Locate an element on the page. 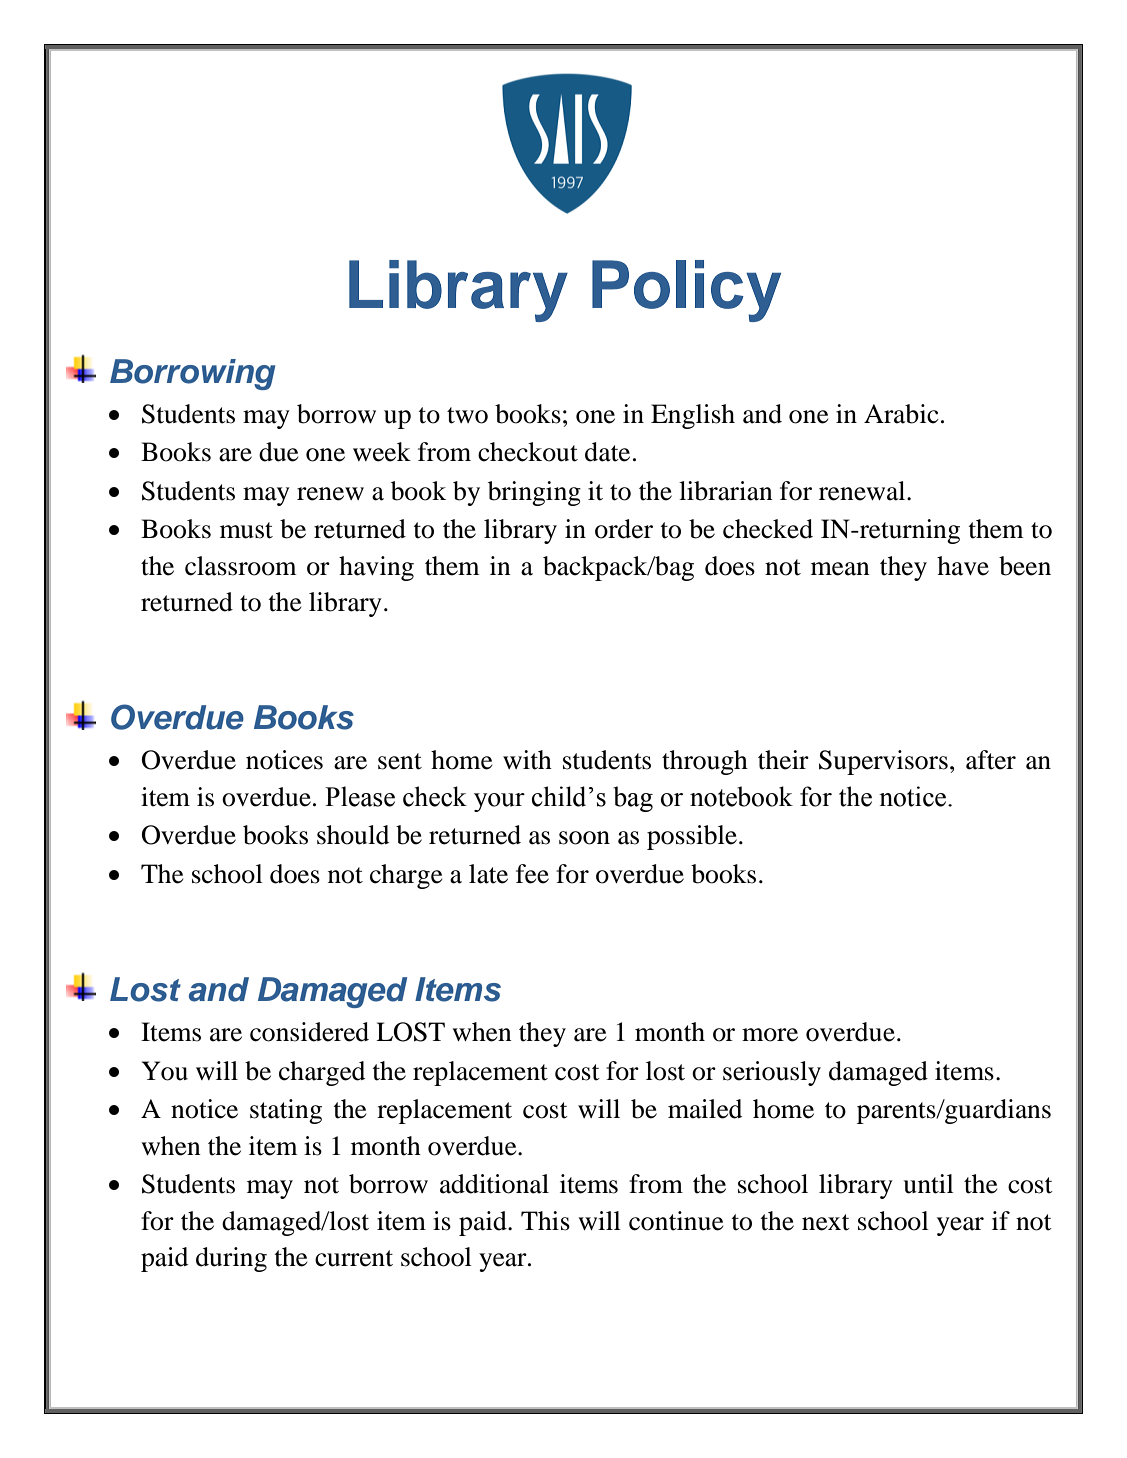  Policy is located at coordinates (686, 291).
